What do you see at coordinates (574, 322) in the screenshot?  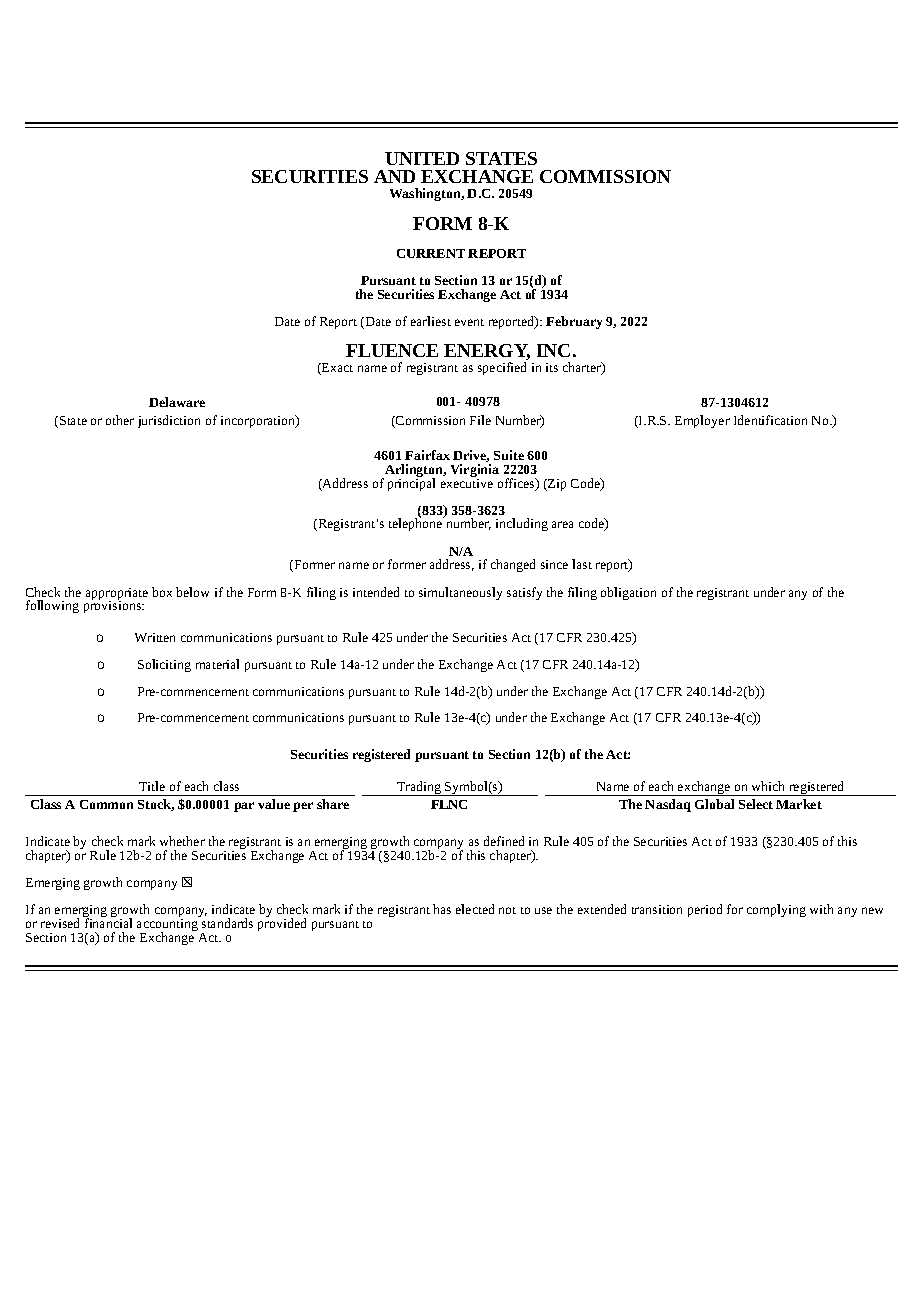 I see `February` at bounding box center [574, 322].
